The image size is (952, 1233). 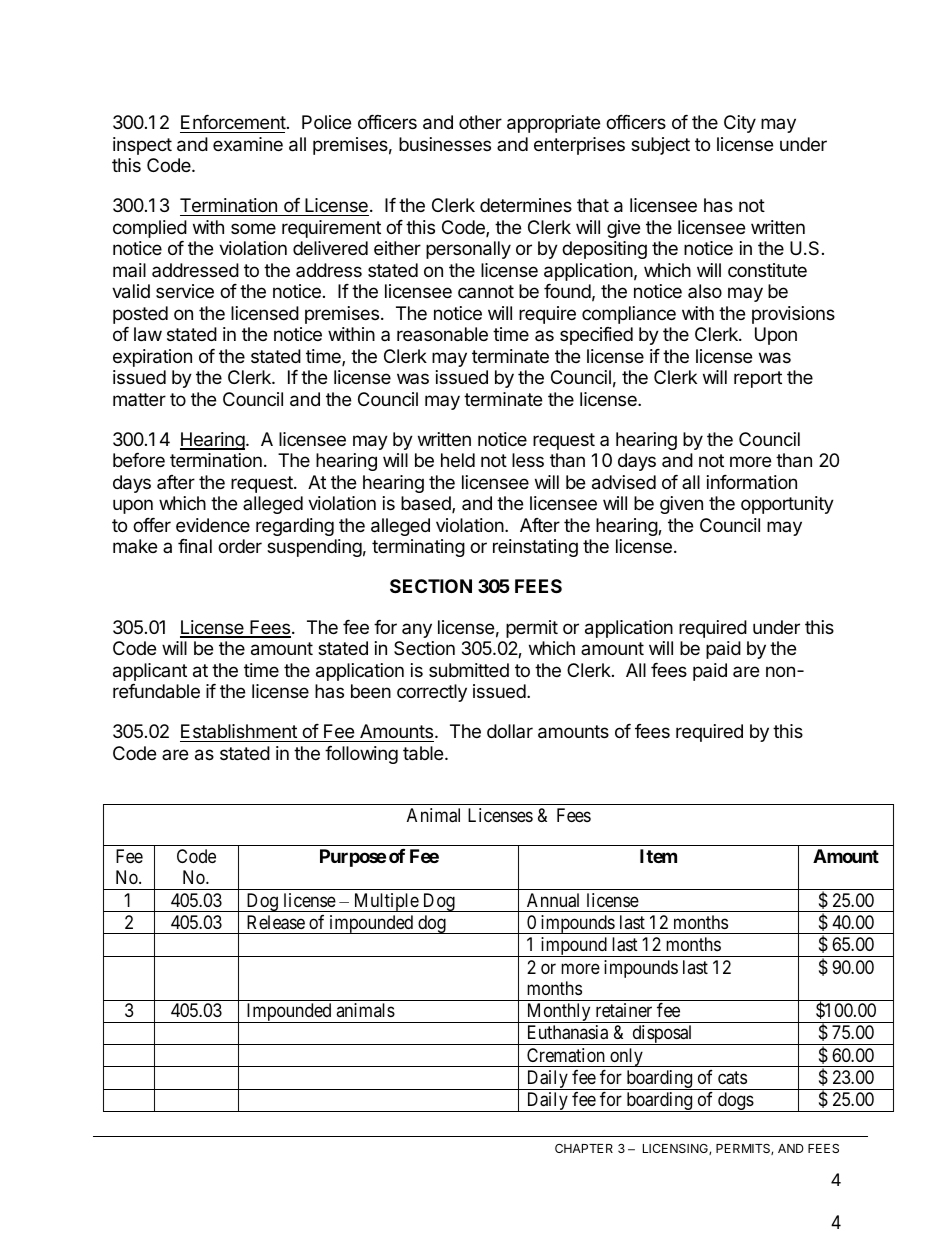 I want to click on reasonable, so click(x=442, y=334).
